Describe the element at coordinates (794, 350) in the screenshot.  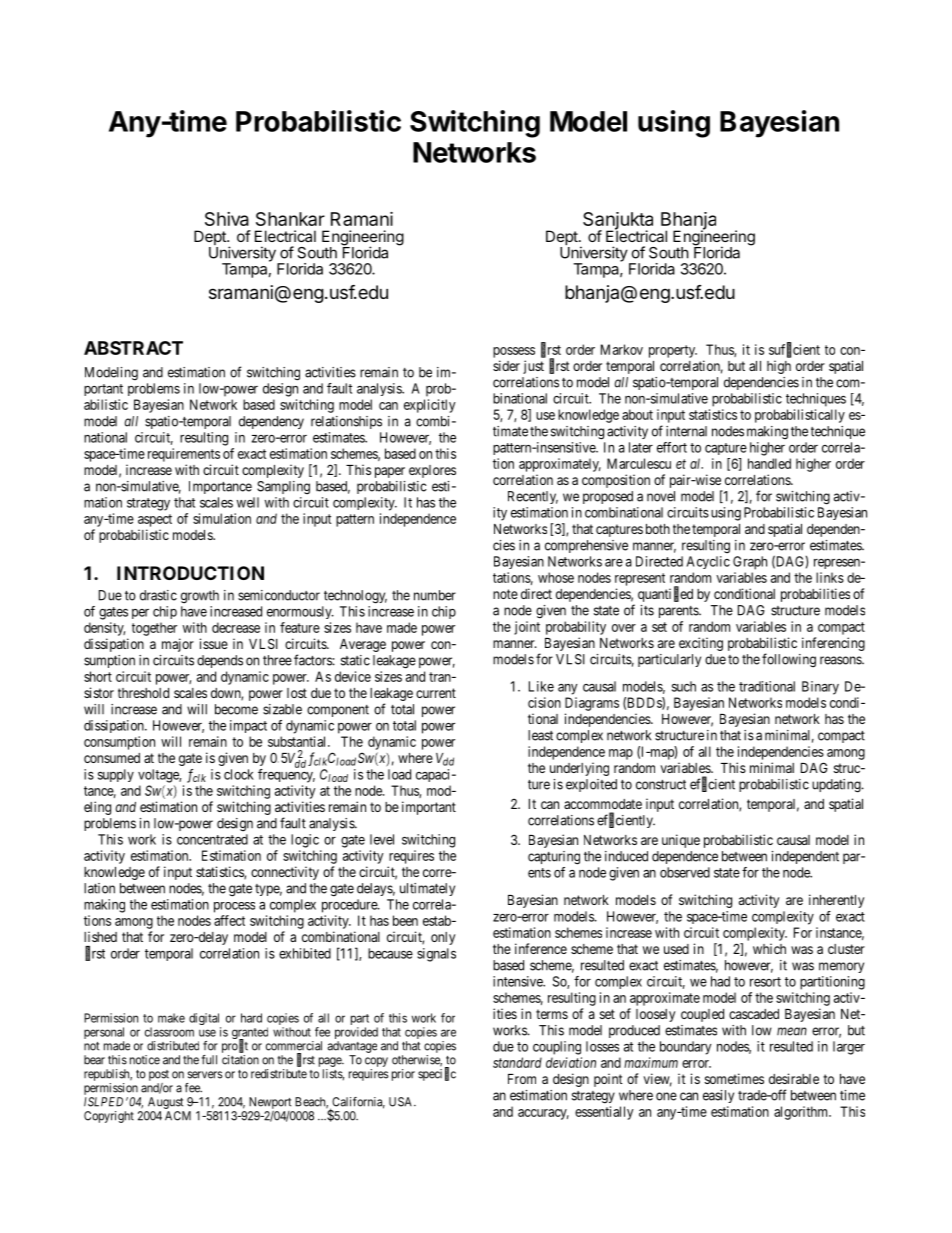
I see `sufficient` at that location.
